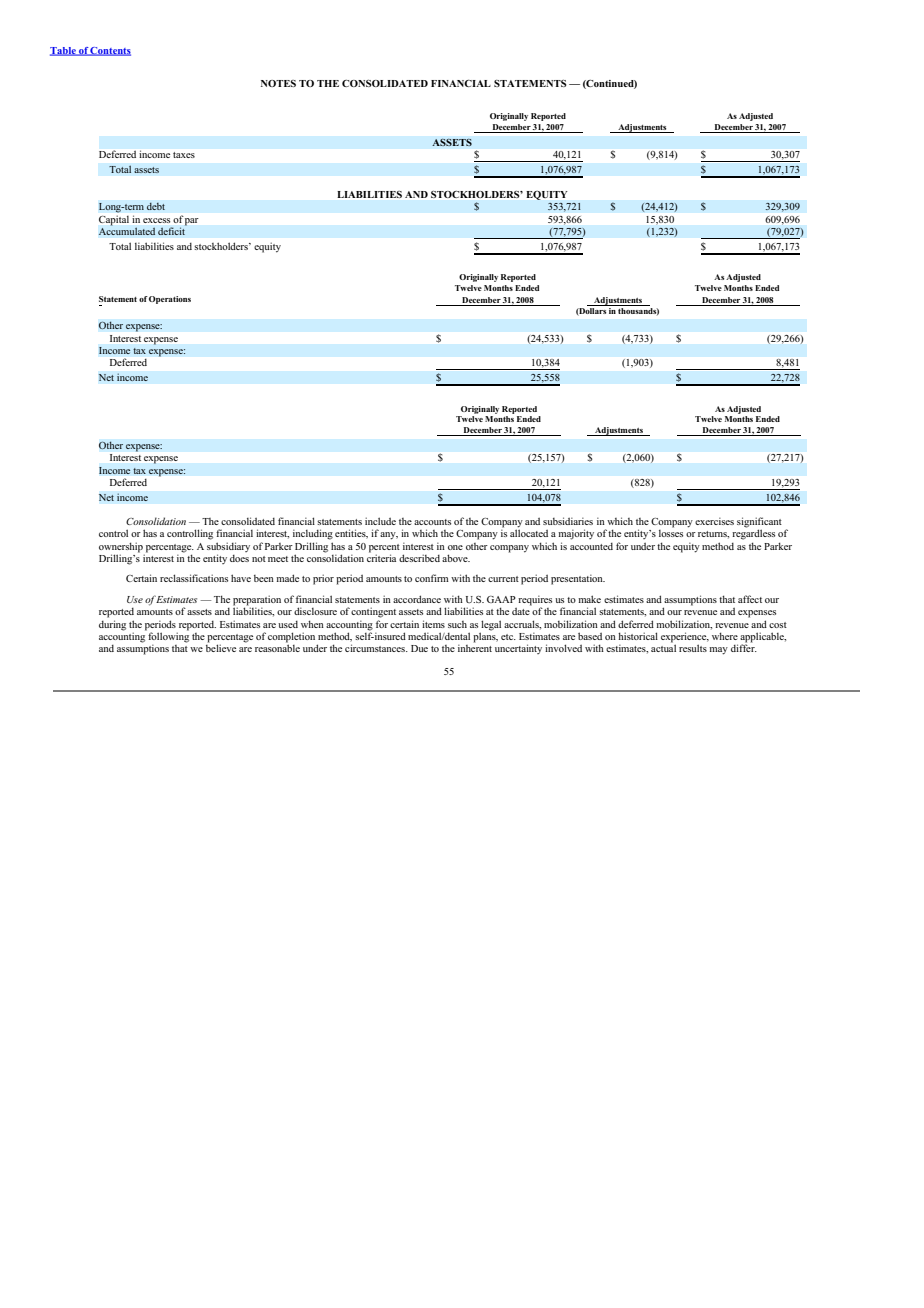 This screenshot has width=924, height=1308. What do you see at coordinates (167, 636) in the screenshot?
I see `following` at bounding box center [167, 636].
